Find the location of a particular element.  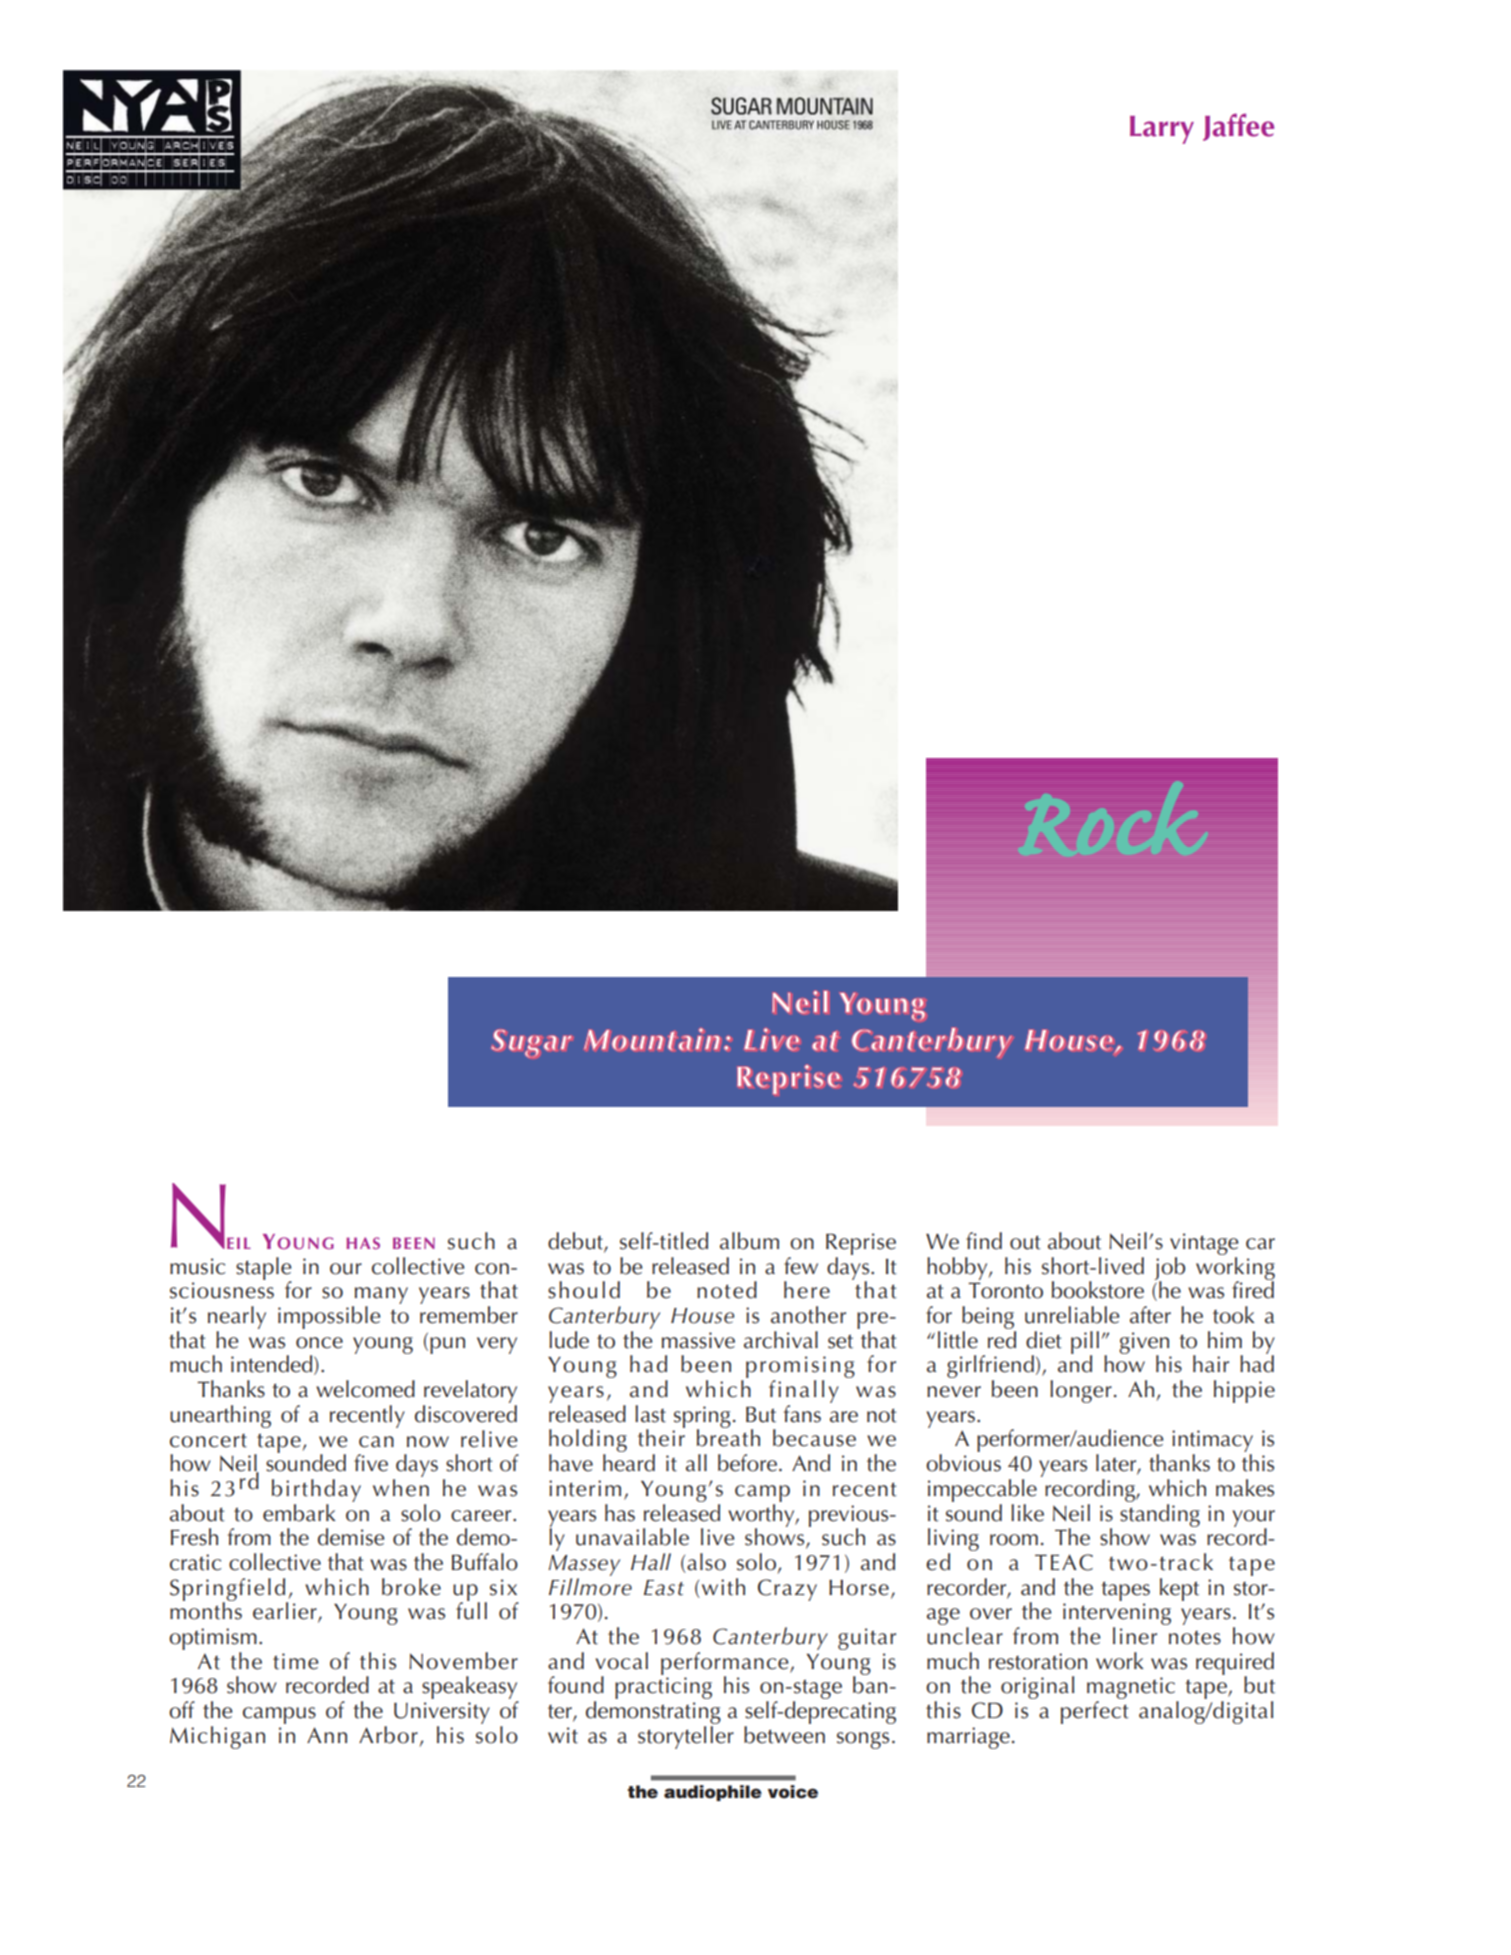

album is located at coordinates (749, 1241).
